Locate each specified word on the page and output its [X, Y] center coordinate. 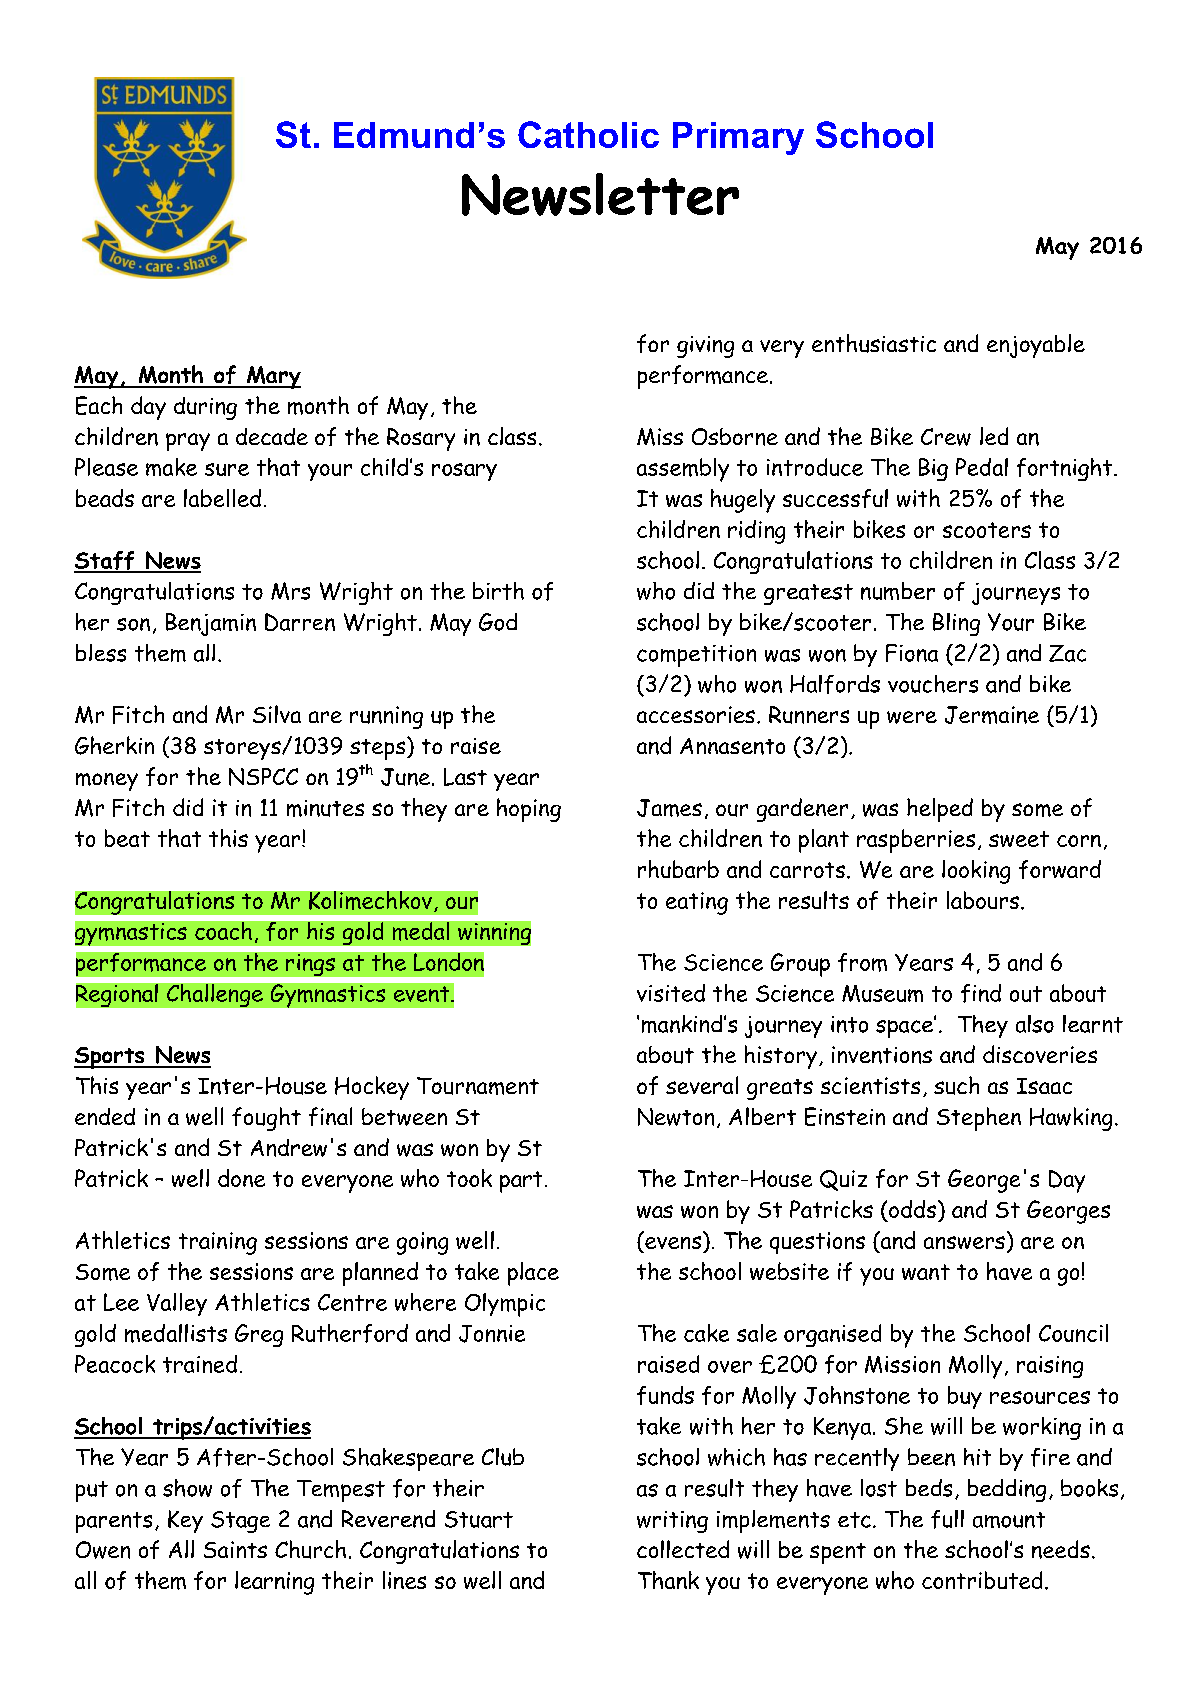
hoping [529, 810]
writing [672, 1522]
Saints [235, 1549]
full [947, 1519]
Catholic [588, 134]
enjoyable [1036, 346]
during [205, 408]
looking [976, 872]
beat [127, 838]
